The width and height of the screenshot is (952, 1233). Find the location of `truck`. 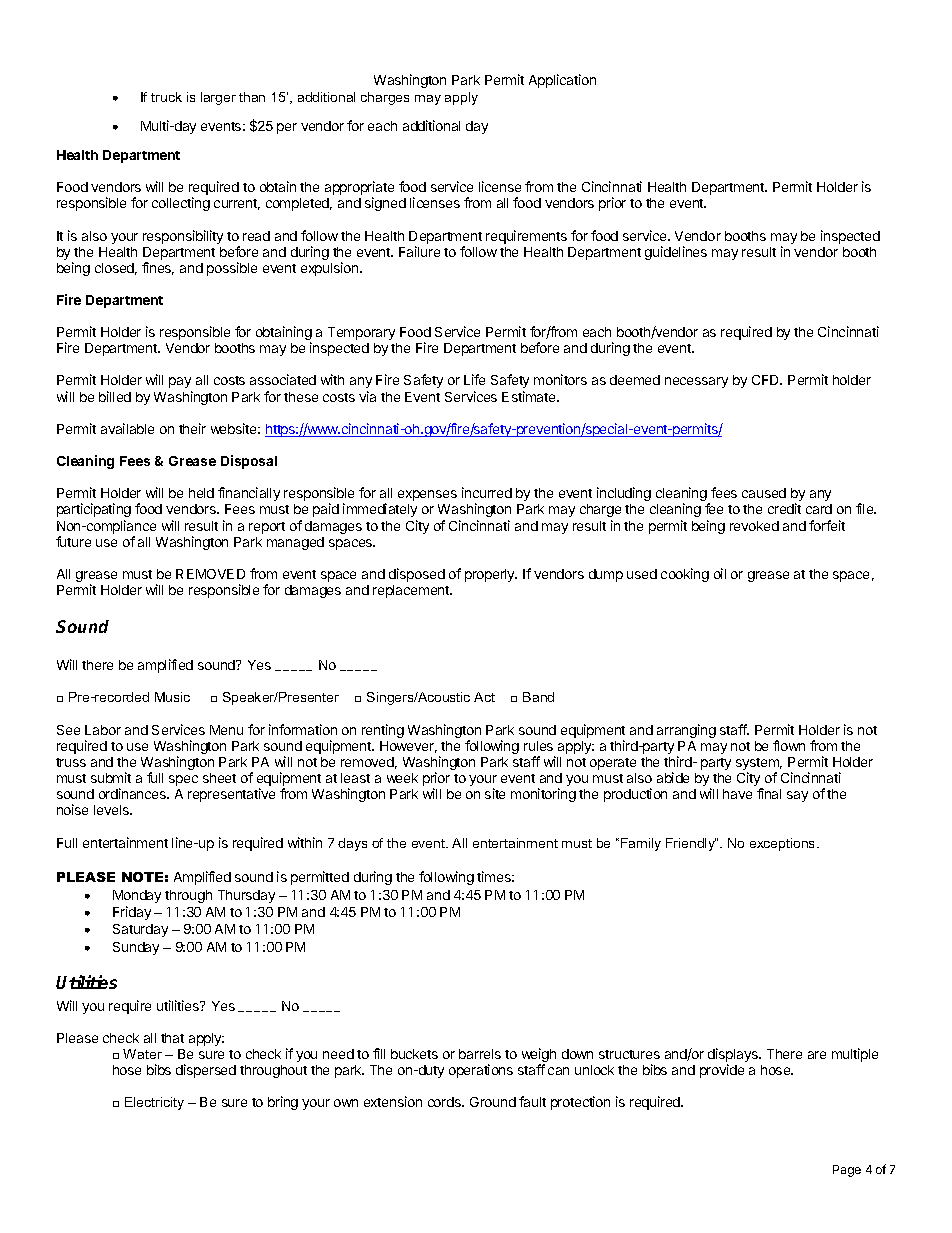

truck is located at coordinates (166, 97).
